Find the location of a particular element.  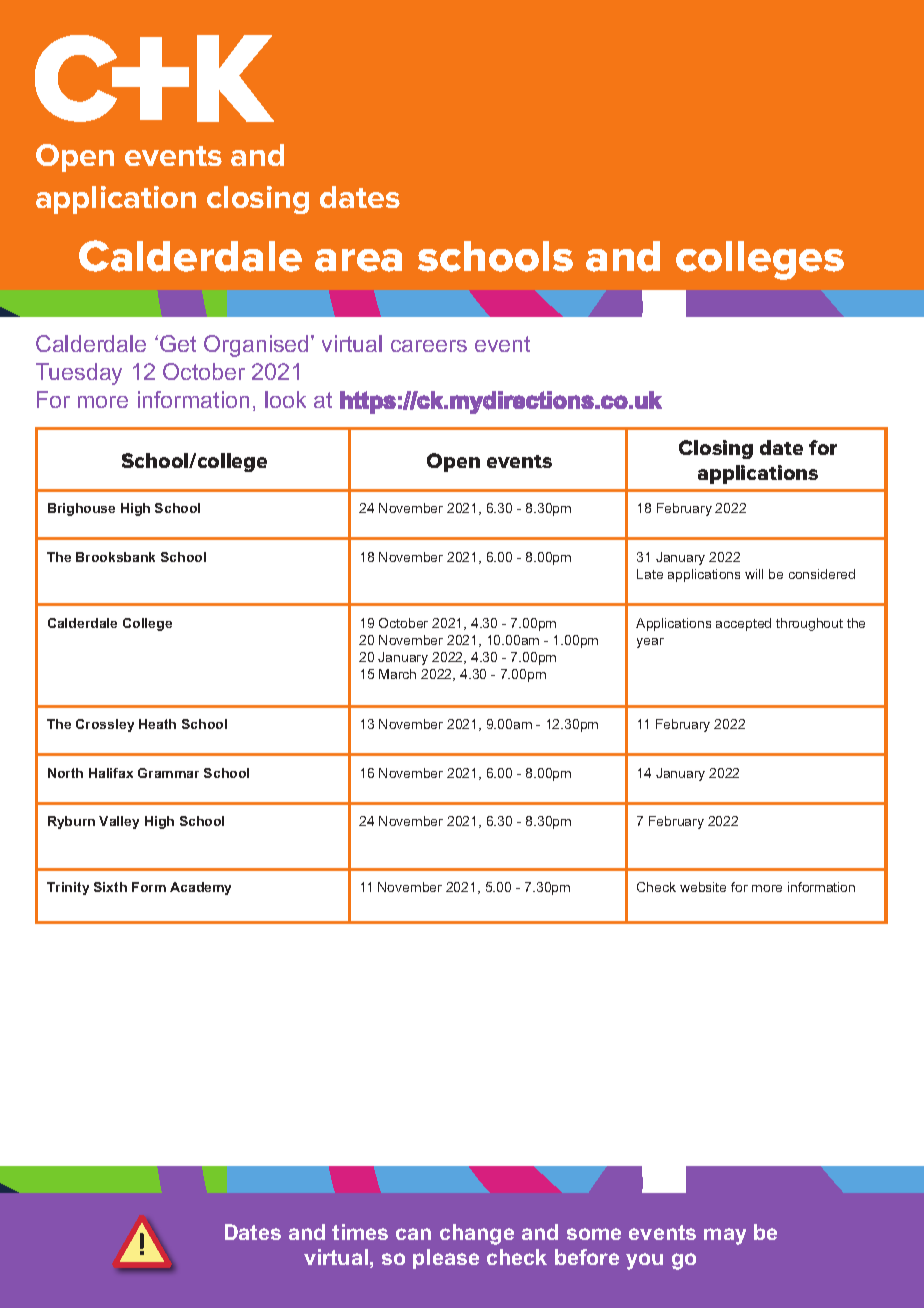

March is located at coordinates (397, 674).
